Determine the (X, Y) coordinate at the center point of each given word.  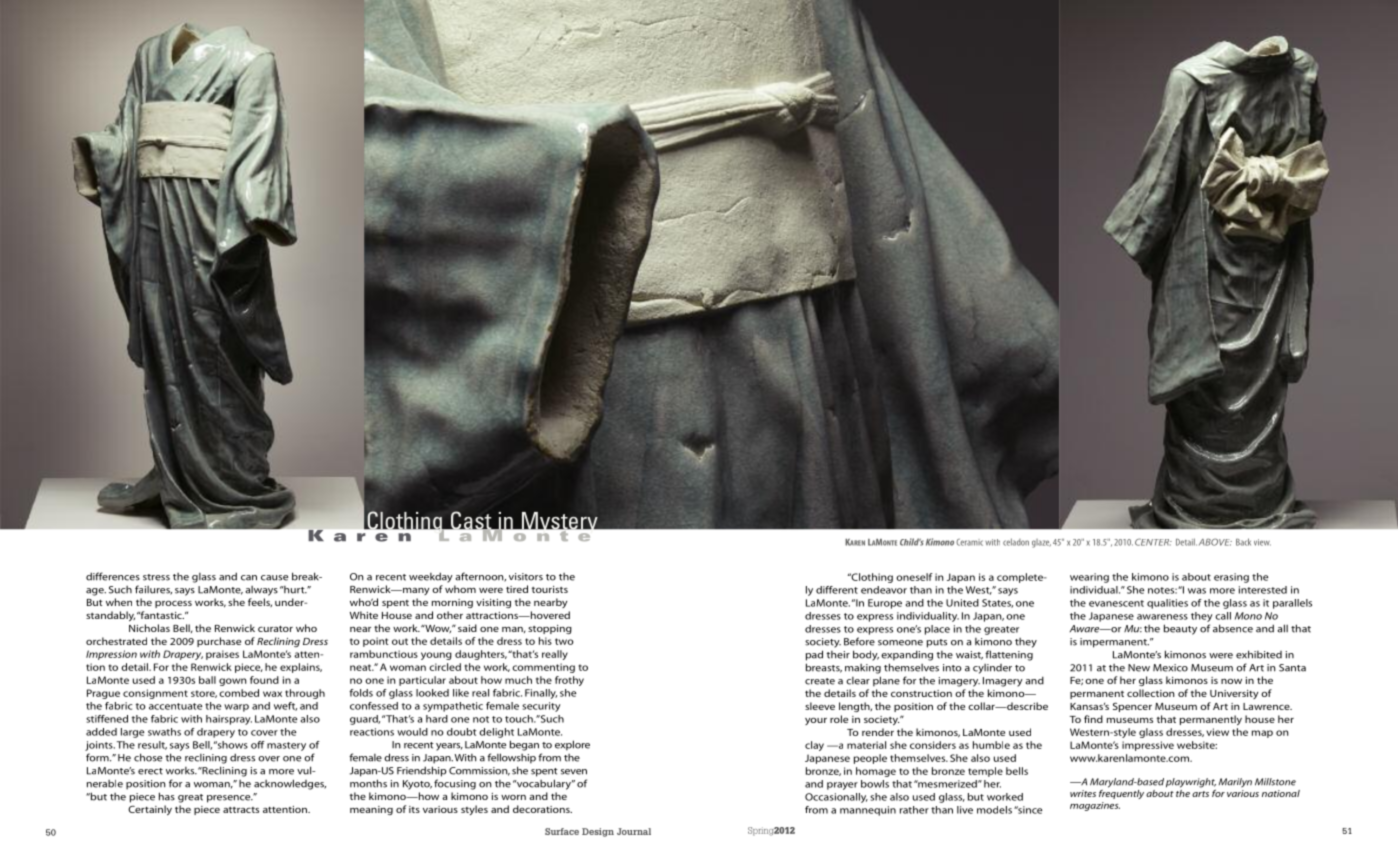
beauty (1180, 629)
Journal (634, 831)
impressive (1148, 746)
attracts (241, 810)
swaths (164, 732)
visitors (526, 577)
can (249, 578)
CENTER (1153, 542)
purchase (219, 642)
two (564, 641)
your (816, 721)
